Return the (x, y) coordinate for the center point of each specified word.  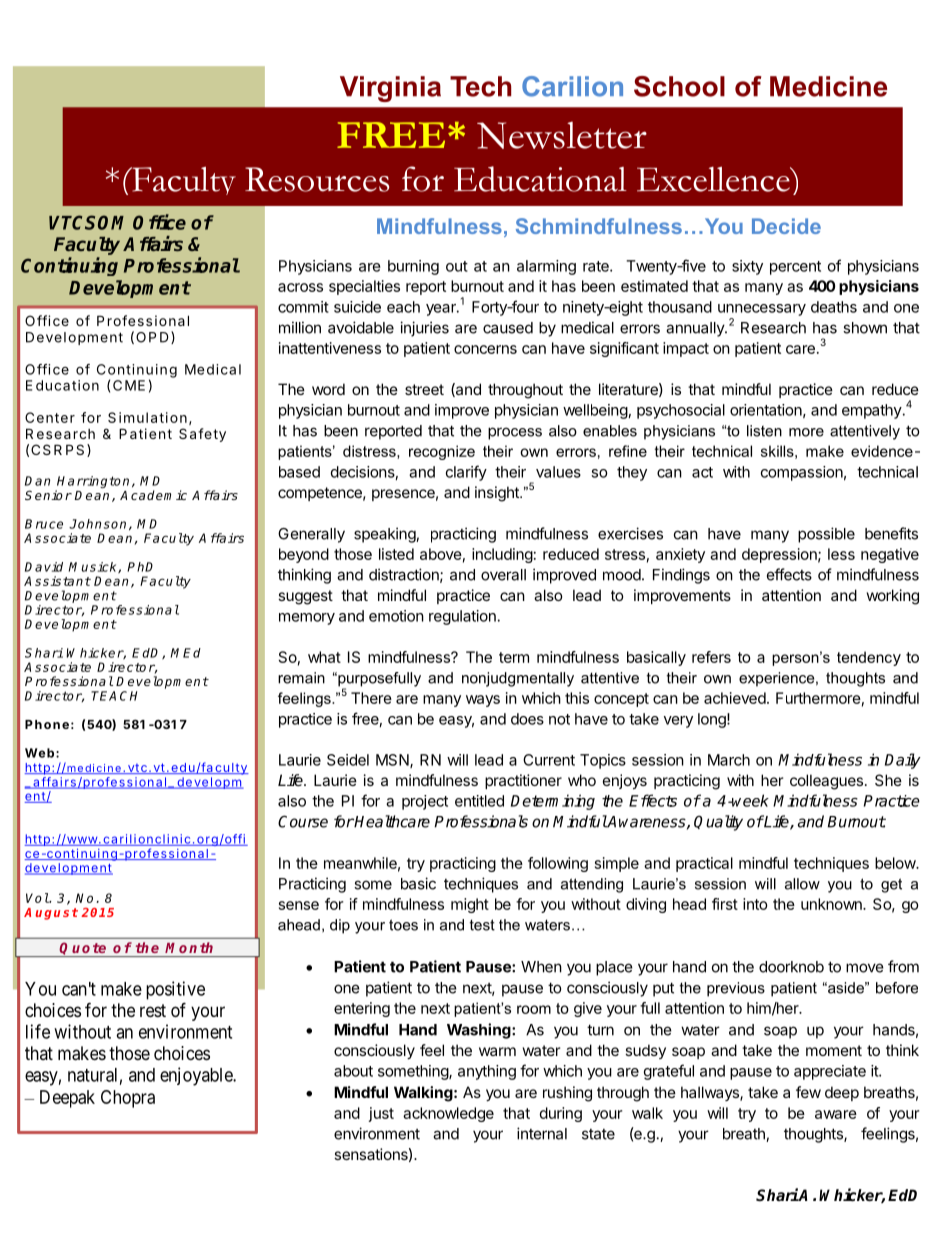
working (893, 597)
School (679, 86)
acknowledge (448, 1114)
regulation (462, 617)
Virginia (390, 89)
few (808, 1092)
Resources (317, 179)
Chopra (128, 1099)
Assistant (57, 581)
